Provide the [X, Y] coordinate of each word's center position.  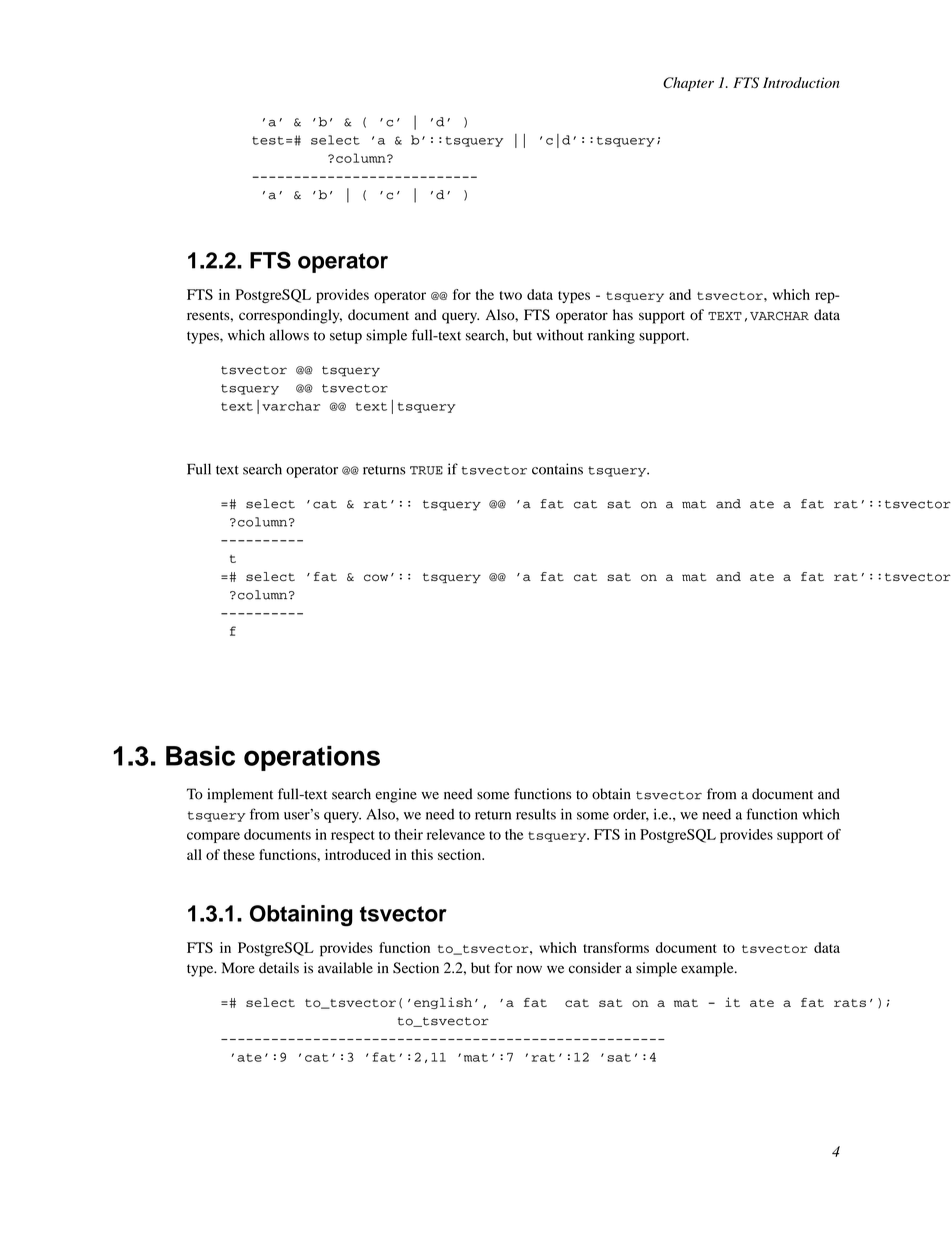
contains [557, 469]
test [268, 140]
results [536, 814]
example [708, 969]
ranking [611, 336]
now [529, 969]
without [560, 335]
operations [312, 758]
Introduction [801, 82]
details [279, 968]
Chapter [688, 84]
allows [289, 335]
